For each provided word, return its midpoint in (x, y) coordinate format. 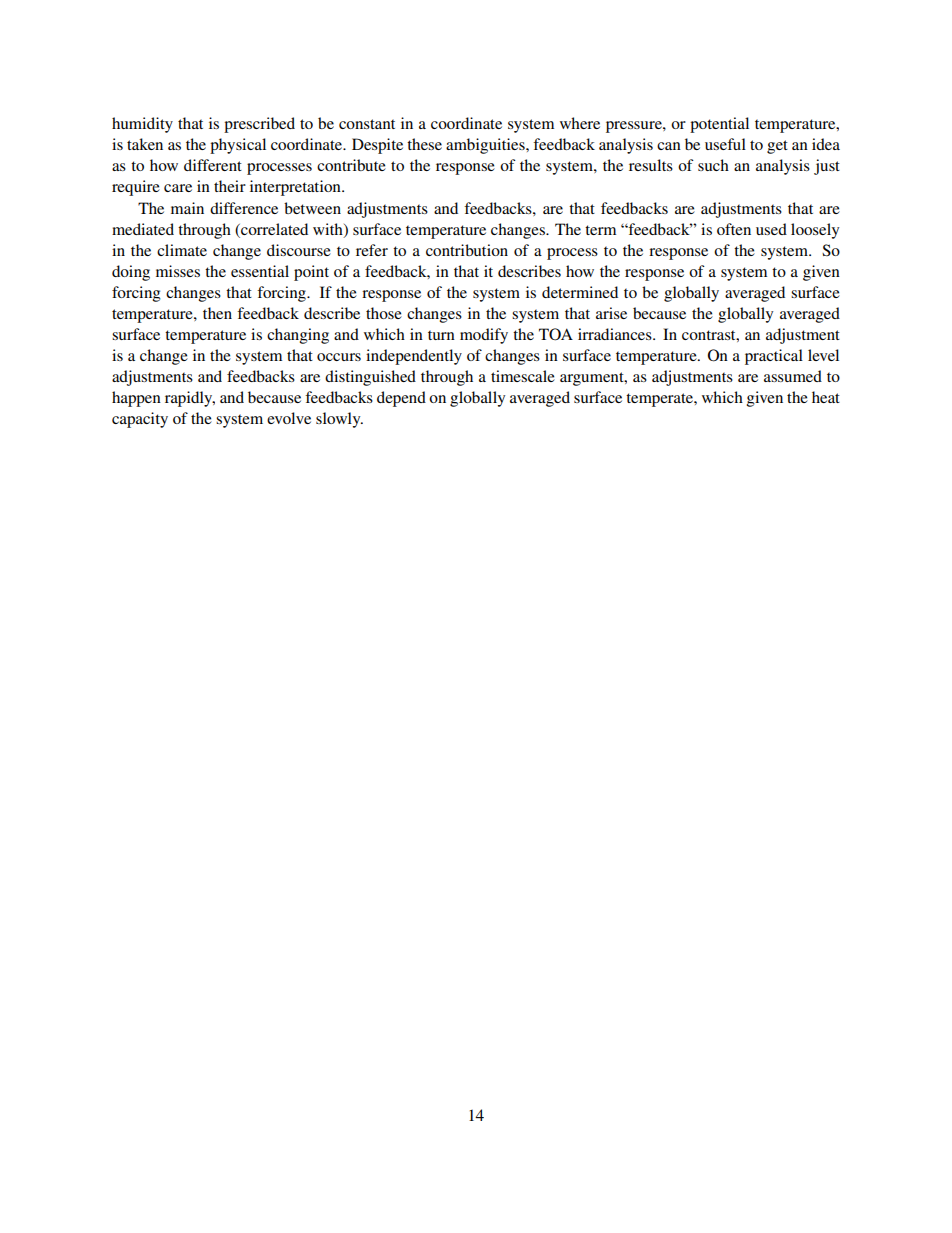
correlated (273, 229)
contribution (467, 250)
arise (611, 313)
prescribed (259, 125)
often (734, 229)
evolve (289, 418)
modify (484, 336)
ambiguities (486, 146)
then (217, 313)
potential (719, 125)
